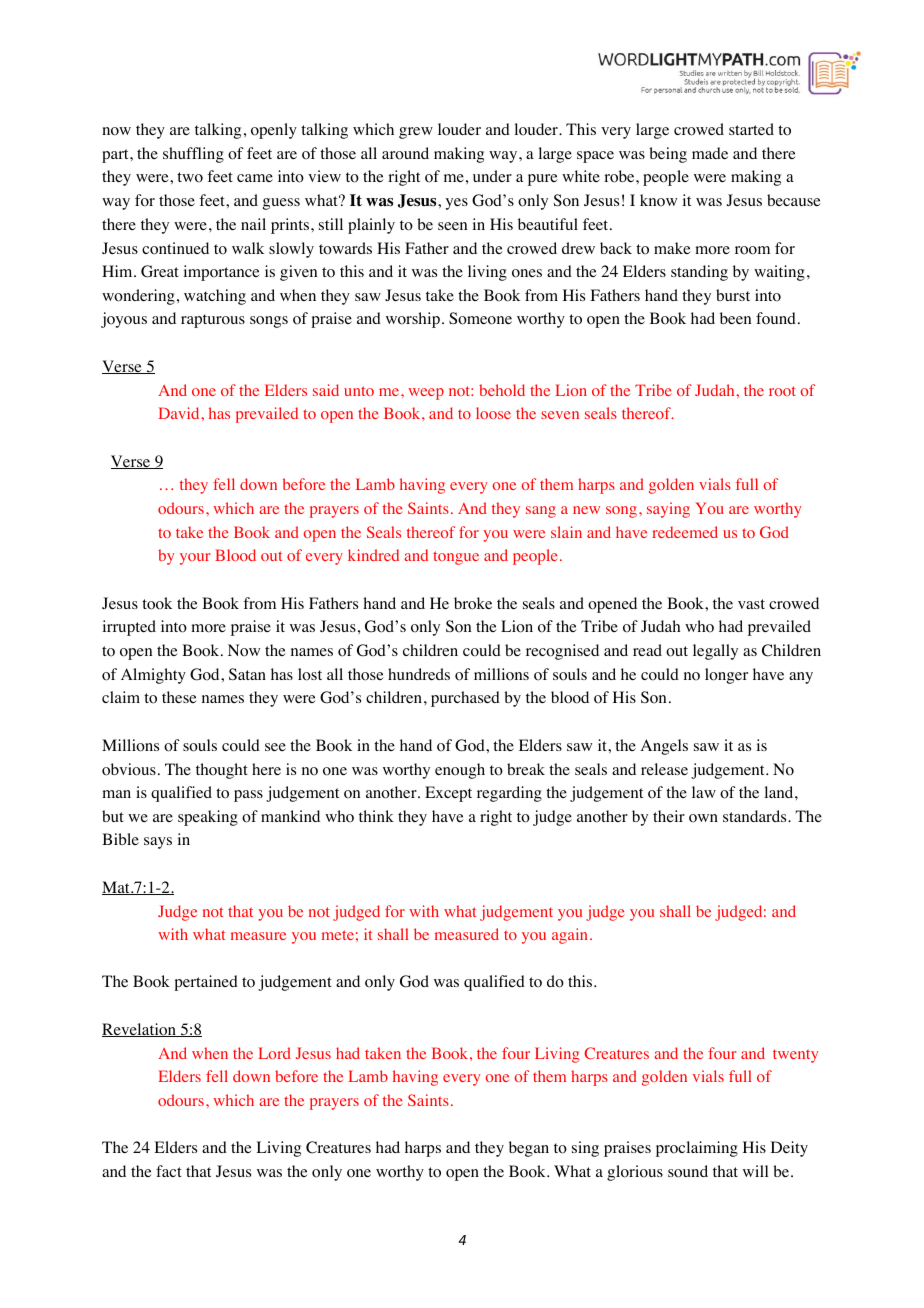 The width and height of the screenshot is (924, 1308). Describe the element at coordinates (169, 1171) in the screenshot. I see `fact` at that location.
